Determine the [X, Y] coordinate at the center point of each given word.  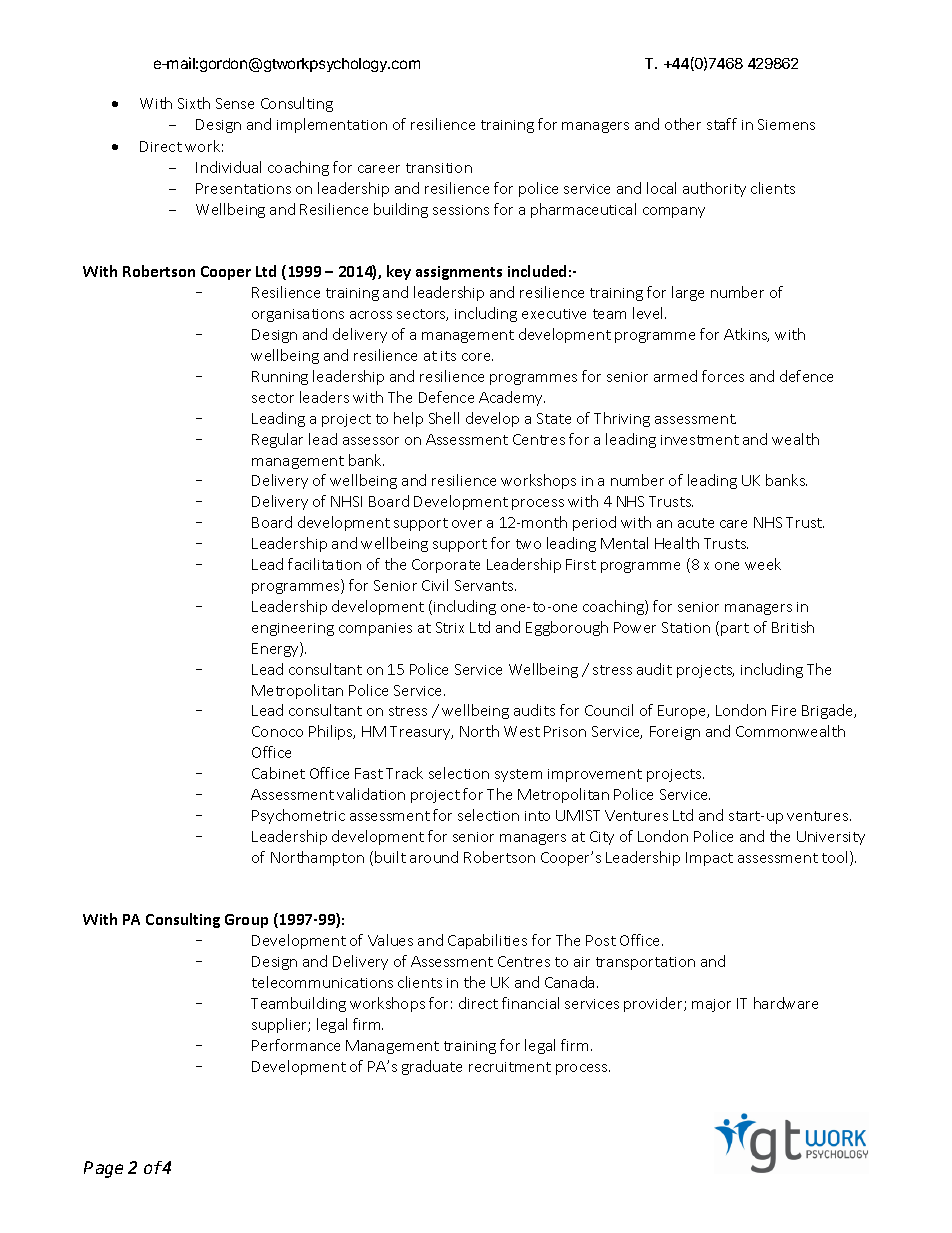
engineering [293, 629]
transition [439, 168]
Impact [709, 859]
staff [722, 124]
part [735, 629]
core [477, 357]
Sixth [194, 103]
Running [280, 378]
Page [103, 1169]
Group [246, 921]
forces [723, 376]
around [434, 857]
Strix [450, 627]
